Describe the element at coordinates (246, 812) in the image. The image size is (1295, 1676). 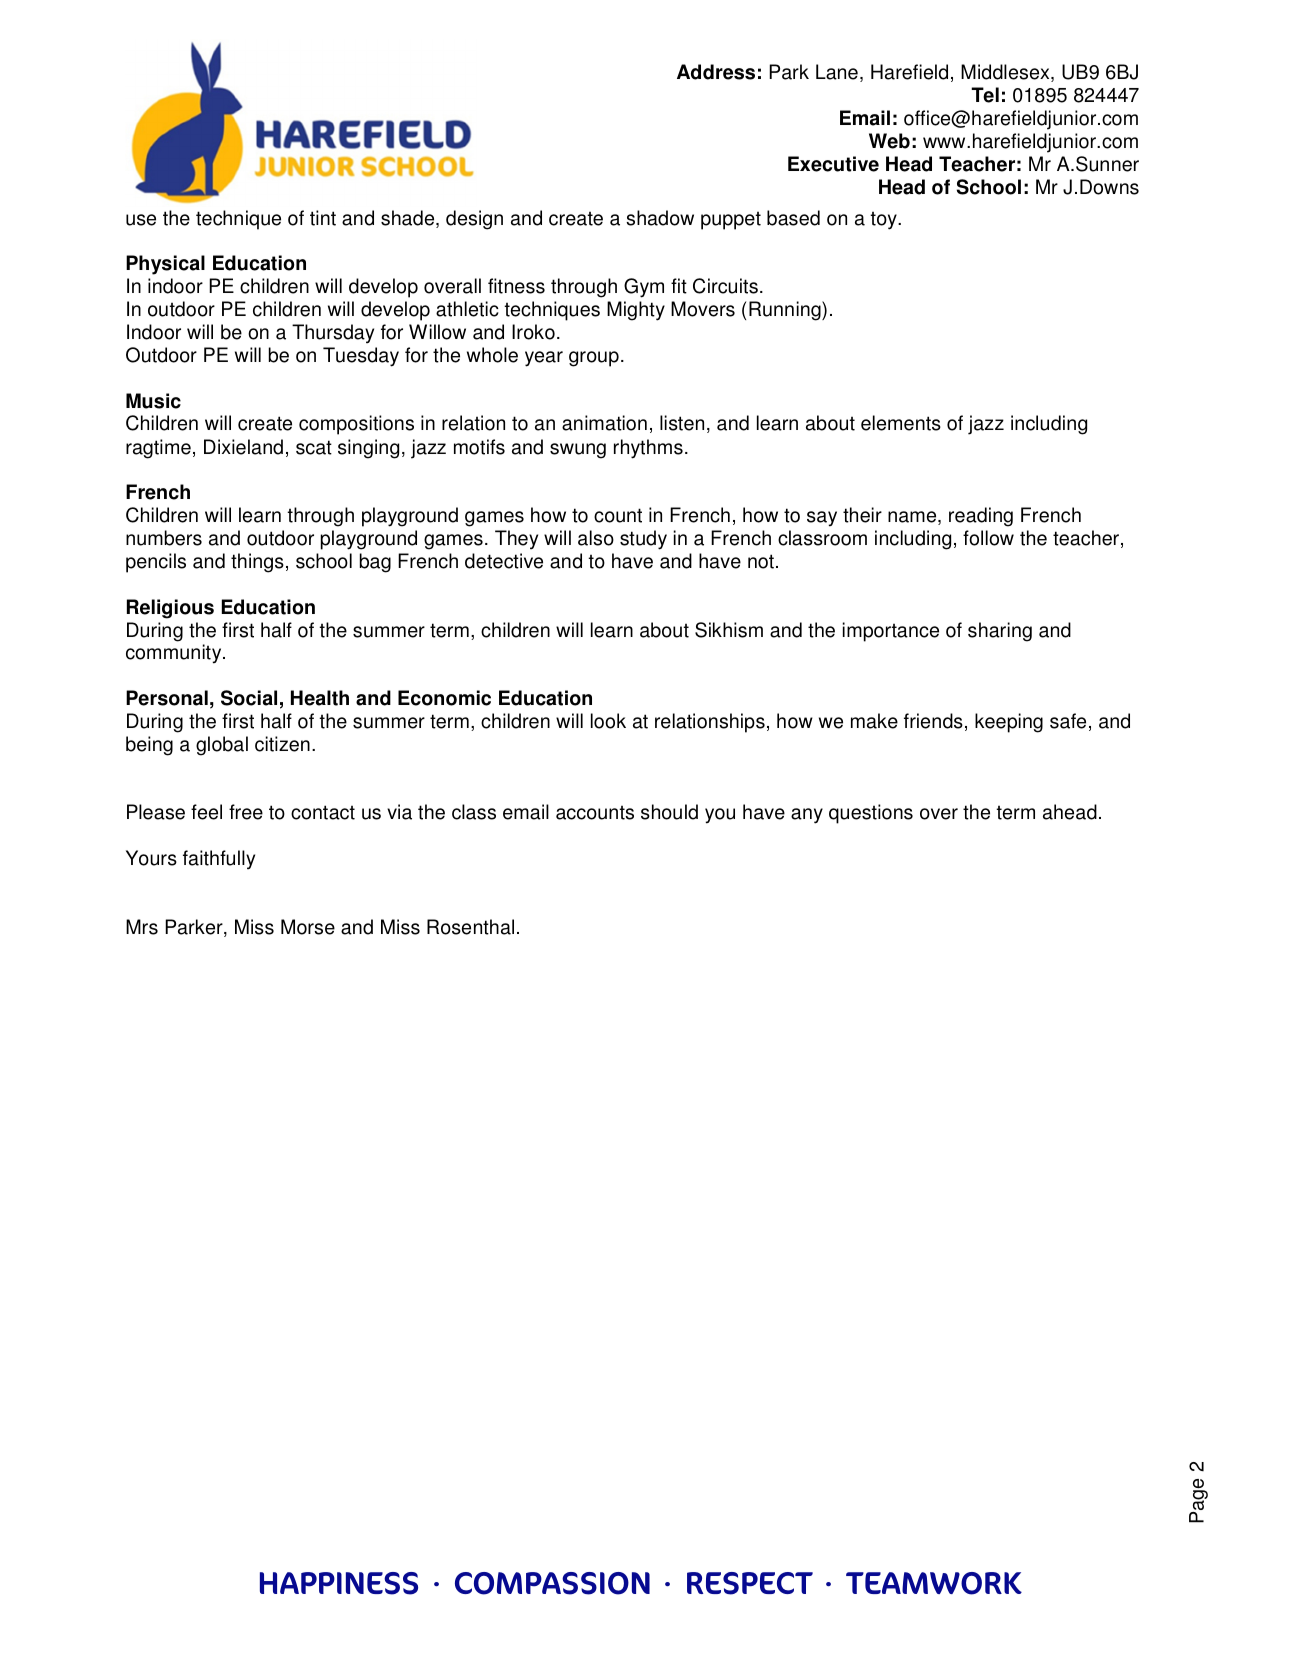
I see `free` at that location.
